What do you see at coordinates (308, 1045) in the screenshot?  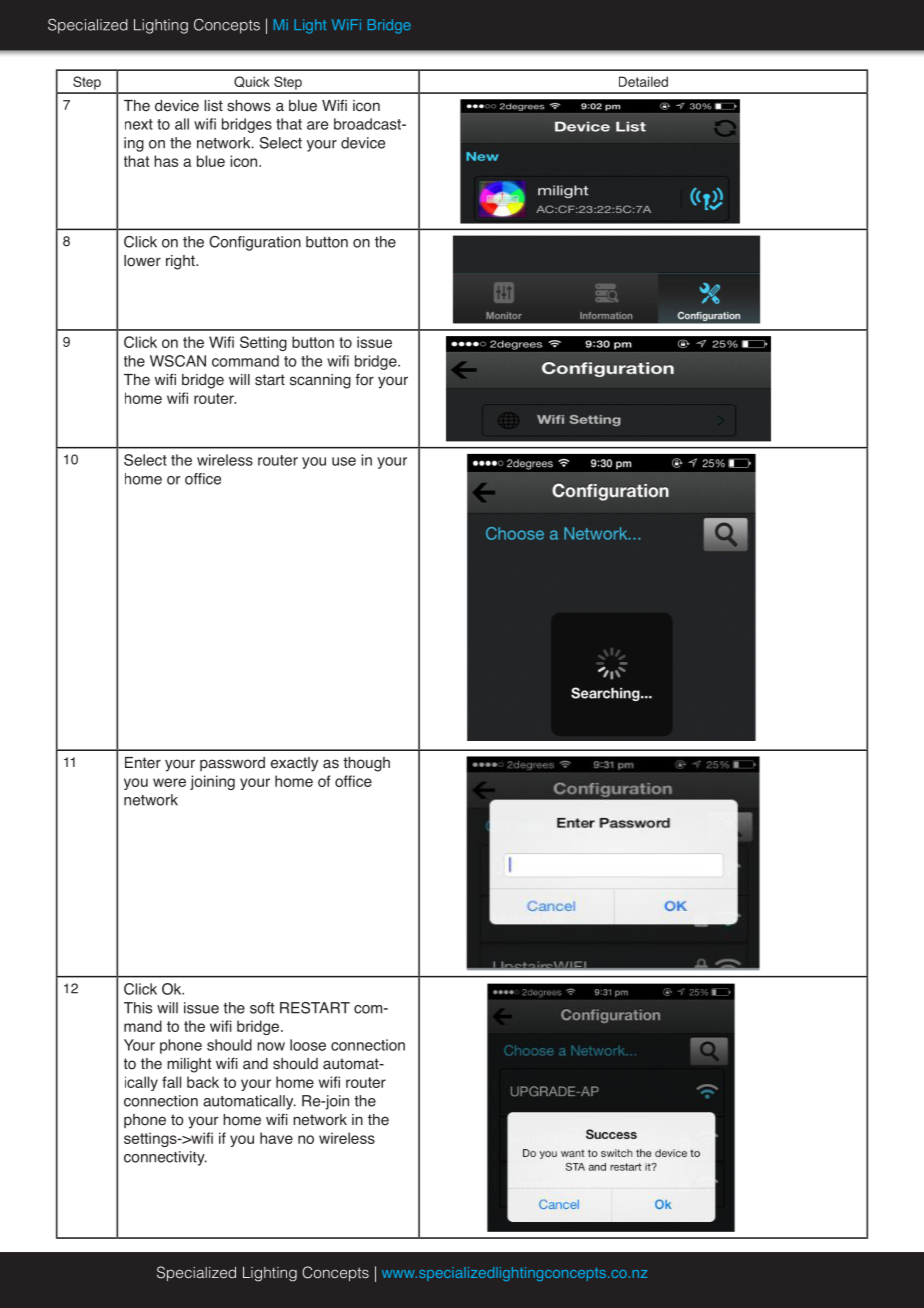 I see `loose` at bounding box center [308, 1045].
